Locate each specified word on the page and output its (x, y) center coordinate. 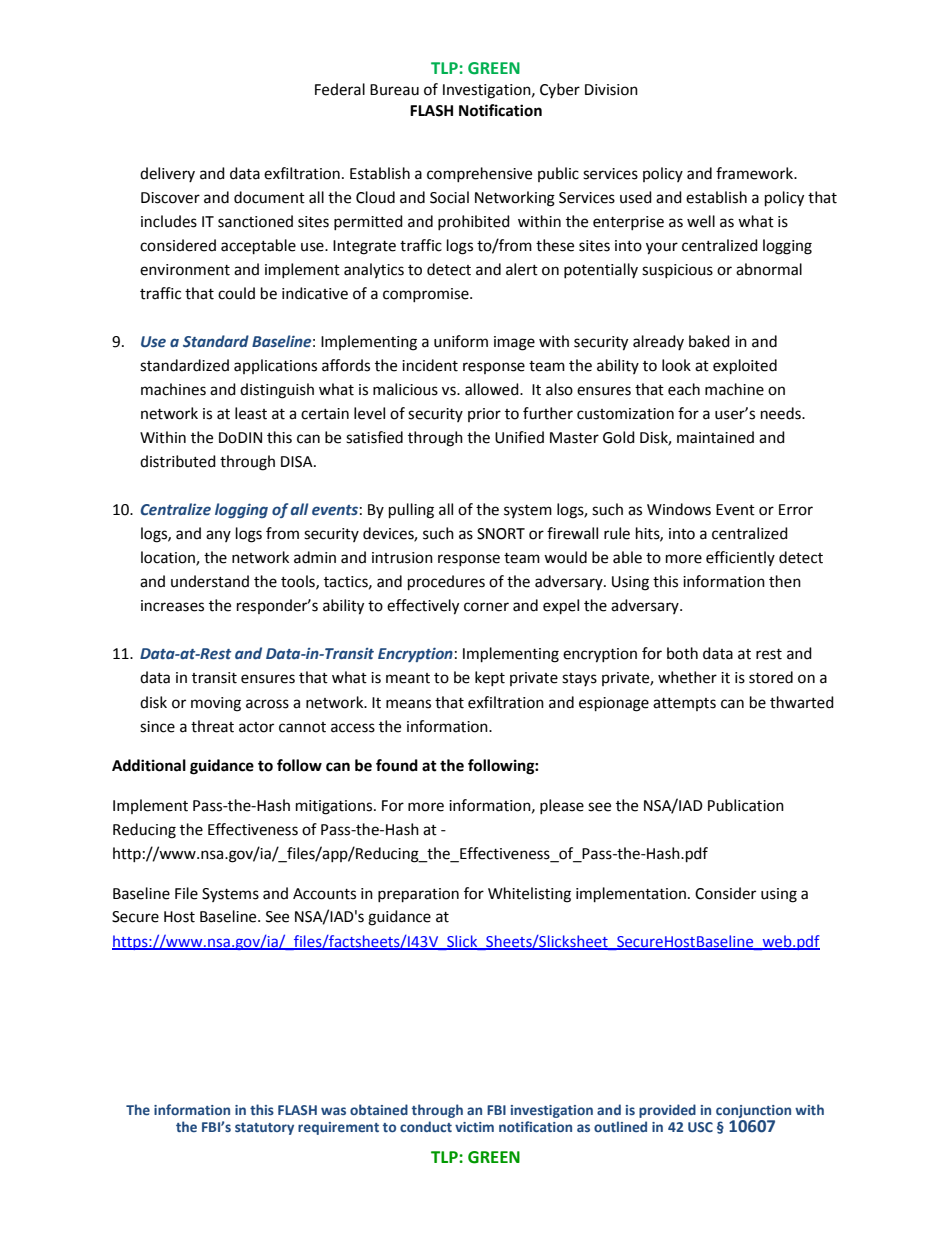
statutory (264, 1129)
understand (210, 581)
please (562, 806)
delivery (167, 174)
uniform (461, 341)
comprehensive (479, 174)
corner (486, 607)
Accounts (324, 894)
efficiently (740, 558)
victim (474, 1127)
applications (275, 366)
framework (756, 173)
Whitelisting (529, 895)
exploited (745, 367)
